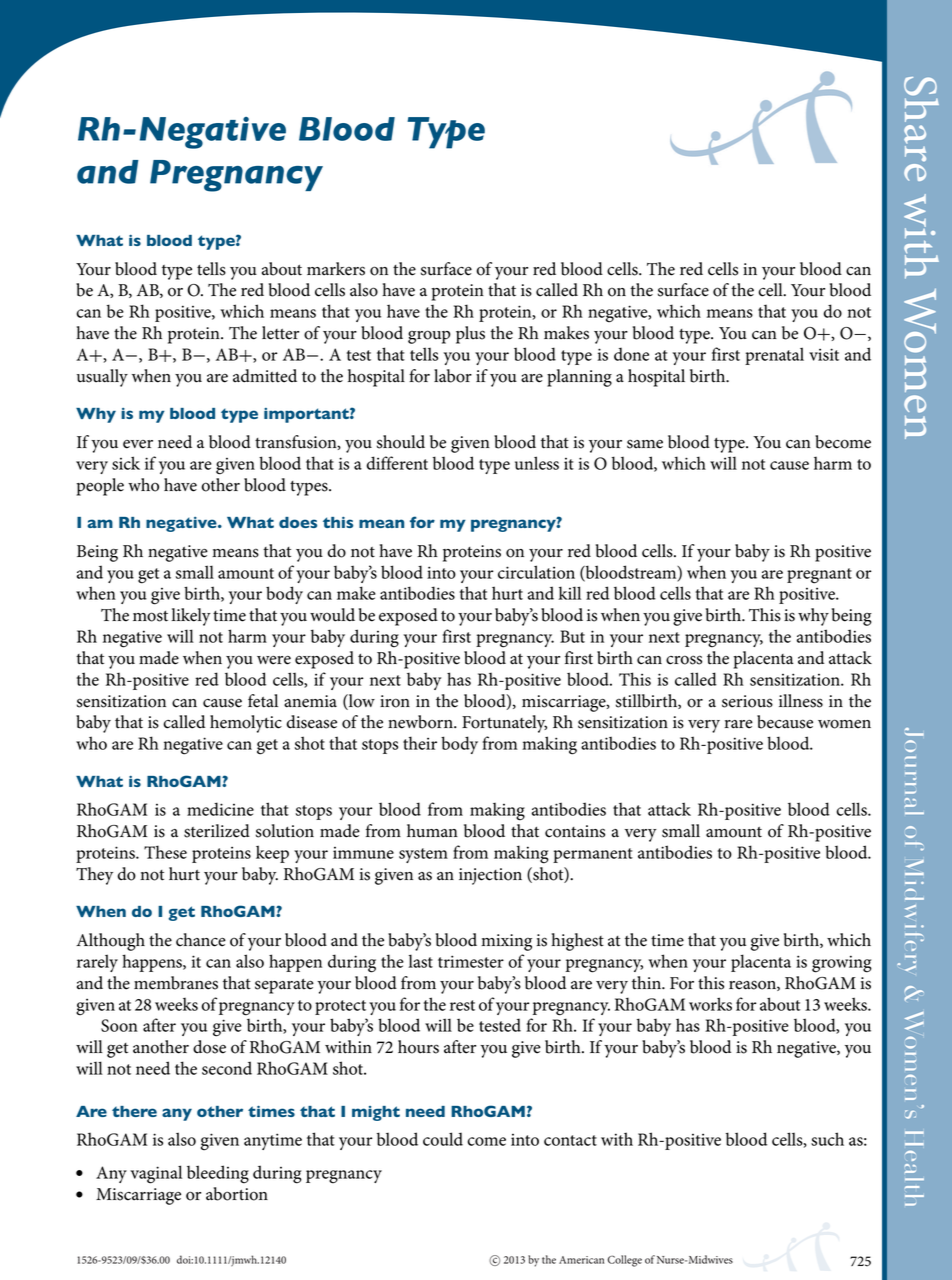  Describe the element at coordinates (774, 356) in the page. I see `prenatal` at that location.
